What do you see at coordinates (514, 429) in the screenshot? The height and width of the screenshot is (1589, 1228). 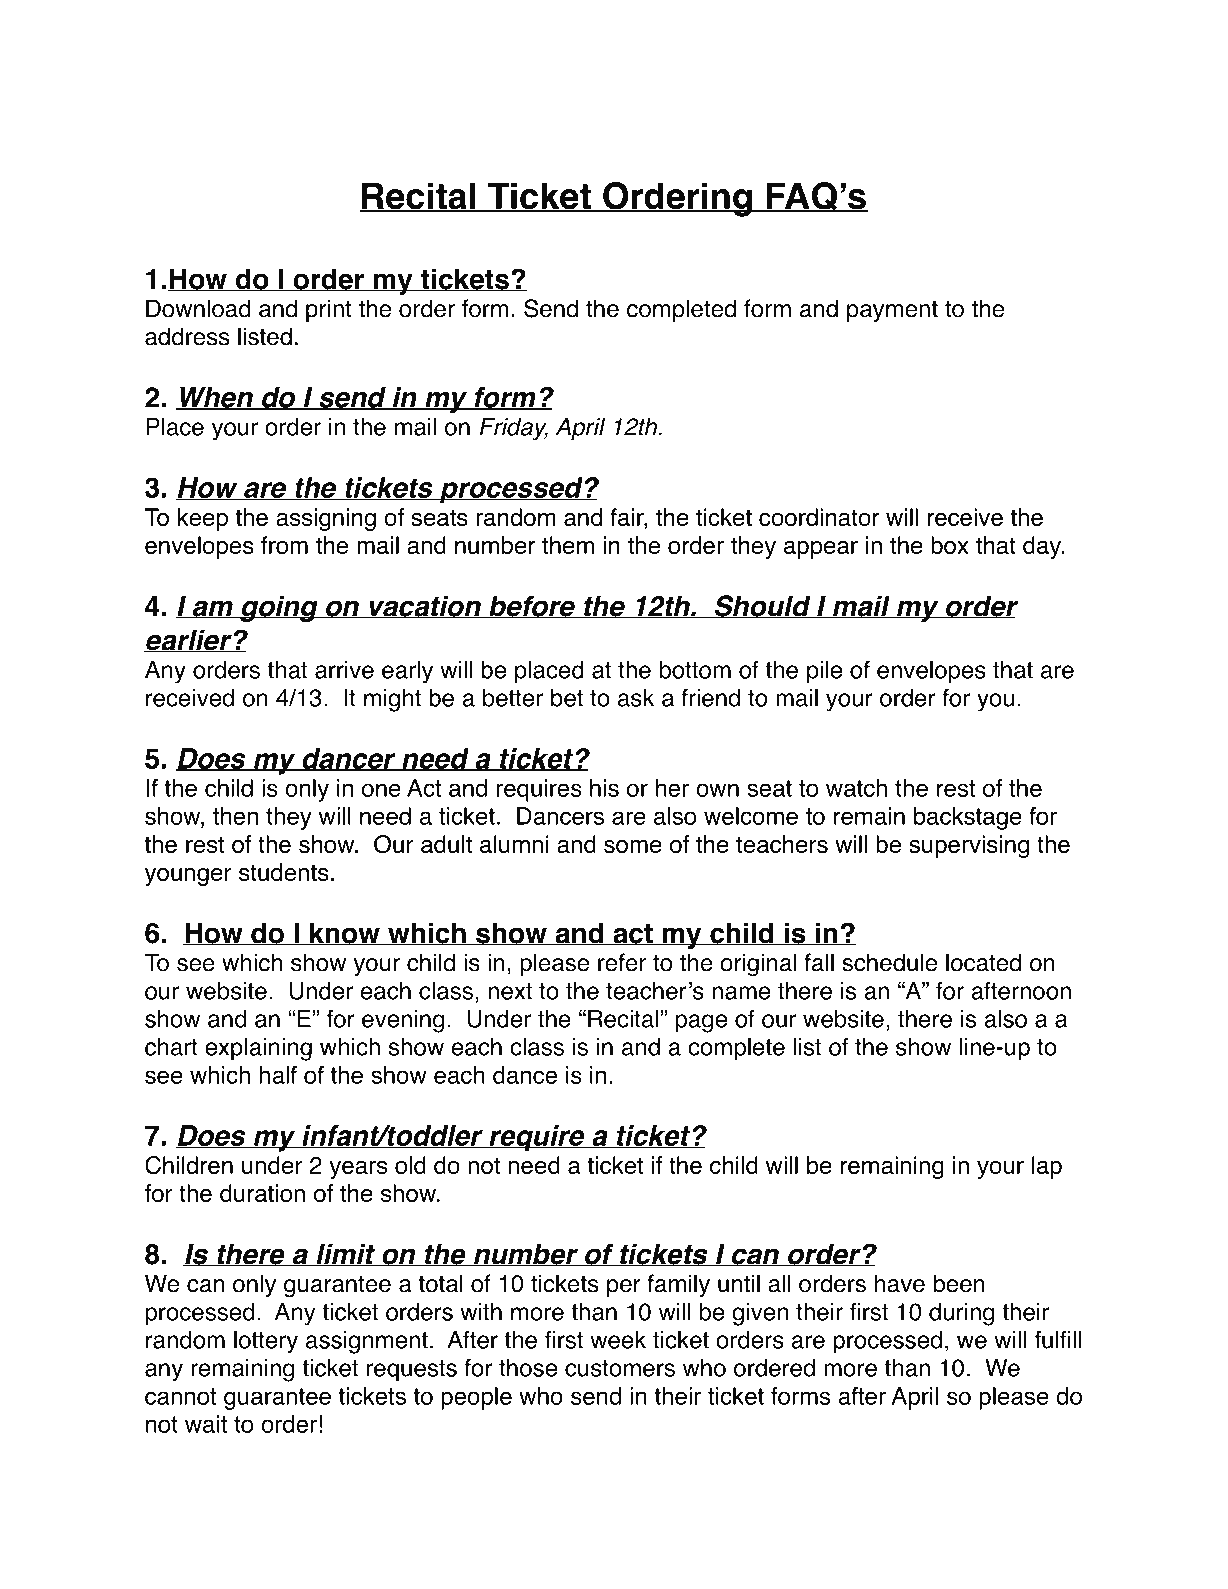 I see `Friday` at bounding box center [514, 429].
